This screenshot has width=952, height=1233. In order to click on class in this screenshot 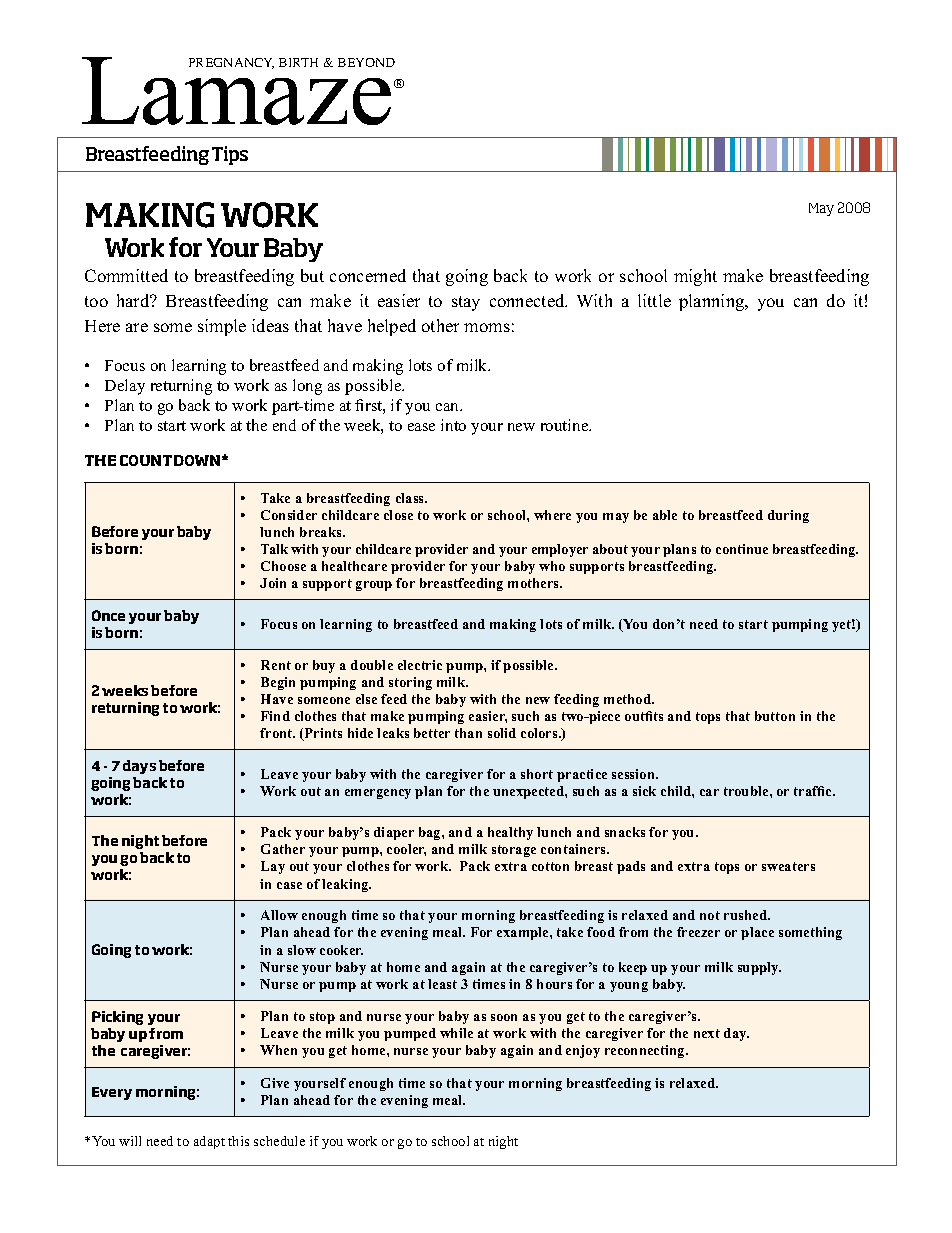, I will do `click(411, 498)`.
